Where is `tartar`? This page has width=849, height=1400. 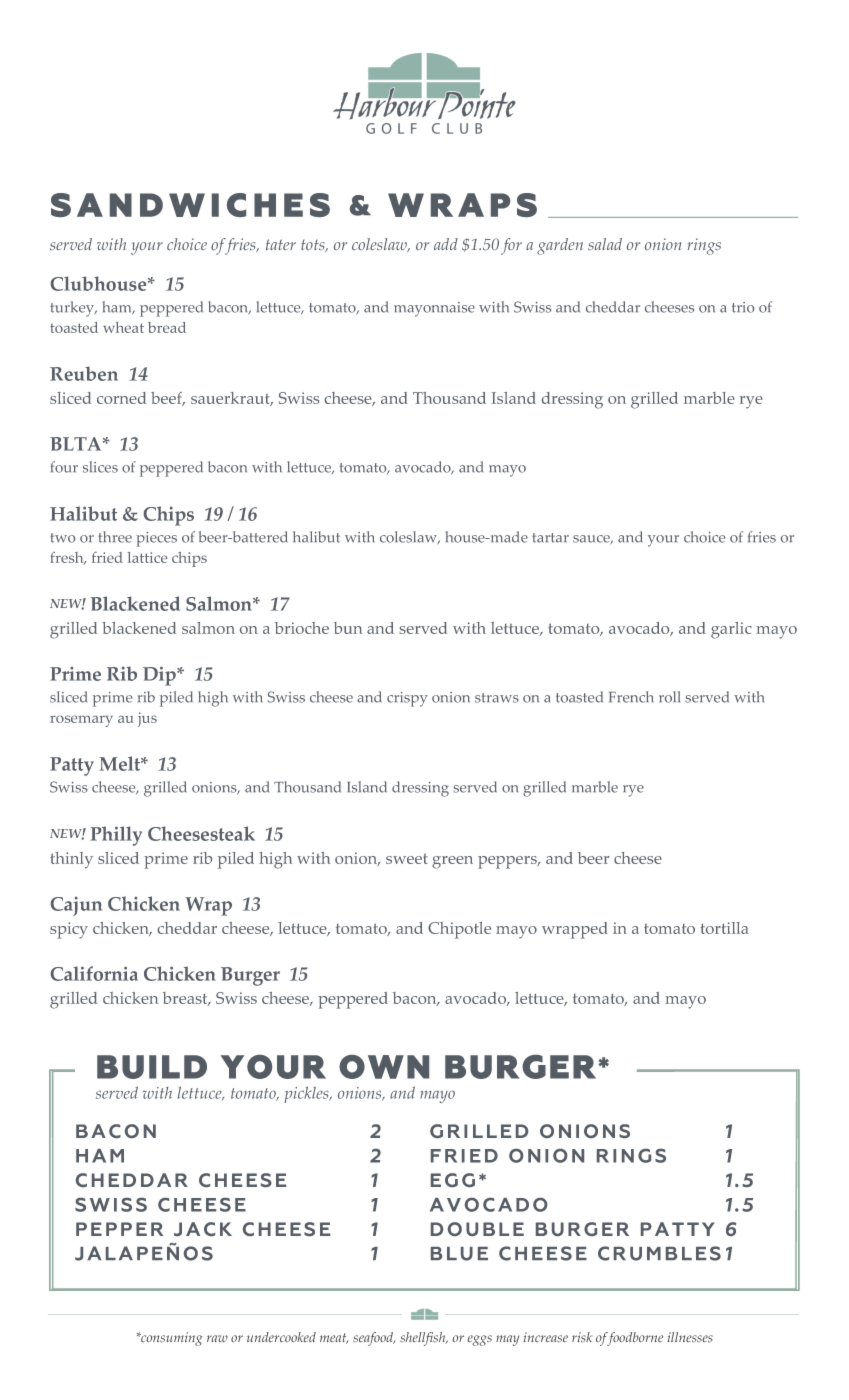 tartar is located at coordinates (550, 538).
